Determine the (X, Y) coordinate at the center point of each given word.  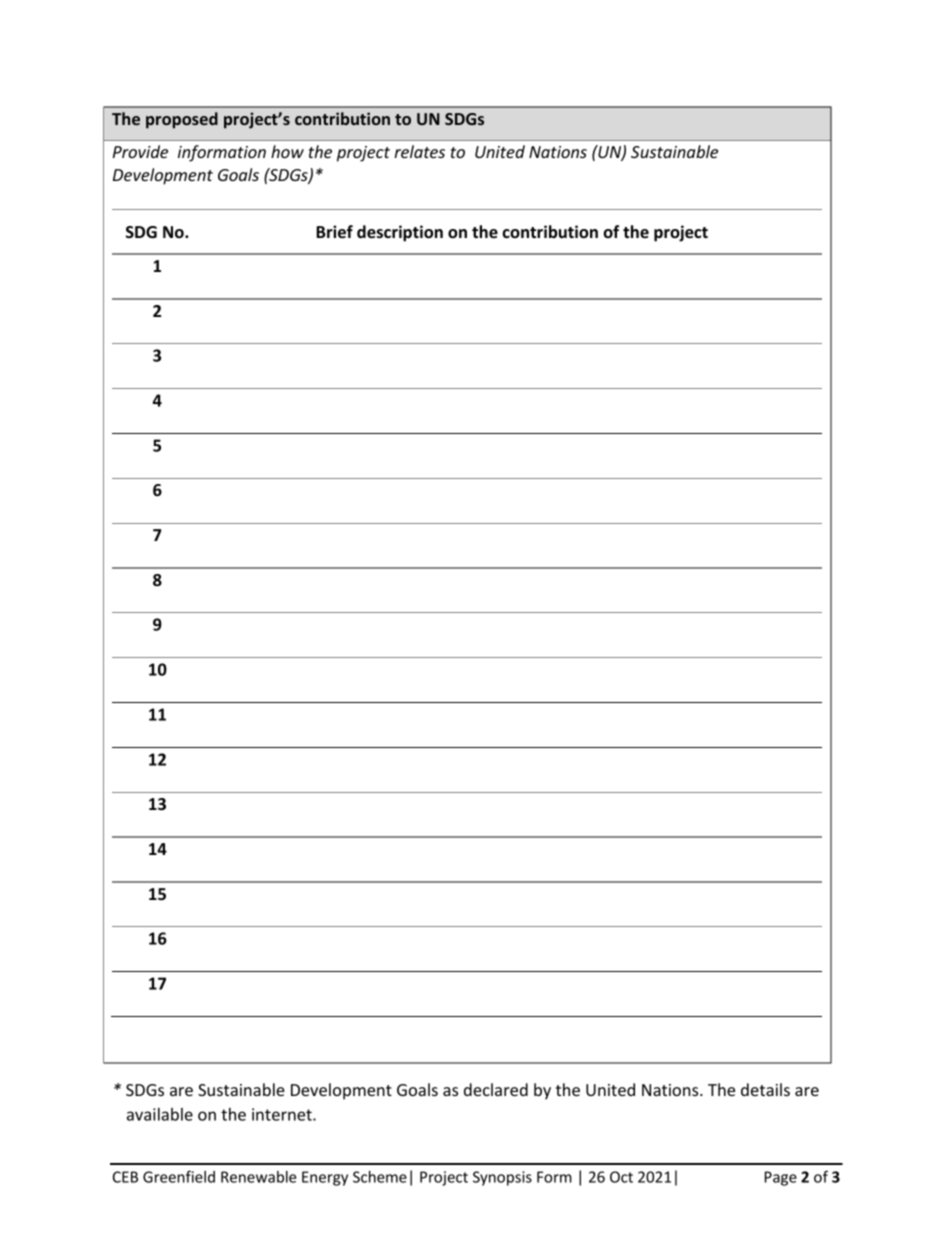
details (765, 1089)
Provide (140, 151)
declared (496, 1089)
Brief (334, 231)
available (160, 1114)
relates (419, 151)
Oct (621, 1177)
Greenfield (179, 1176)
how (287, 151)
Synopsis (502, 1178)
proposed (182, 120)
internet (283, 1114)
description (400, 233)
